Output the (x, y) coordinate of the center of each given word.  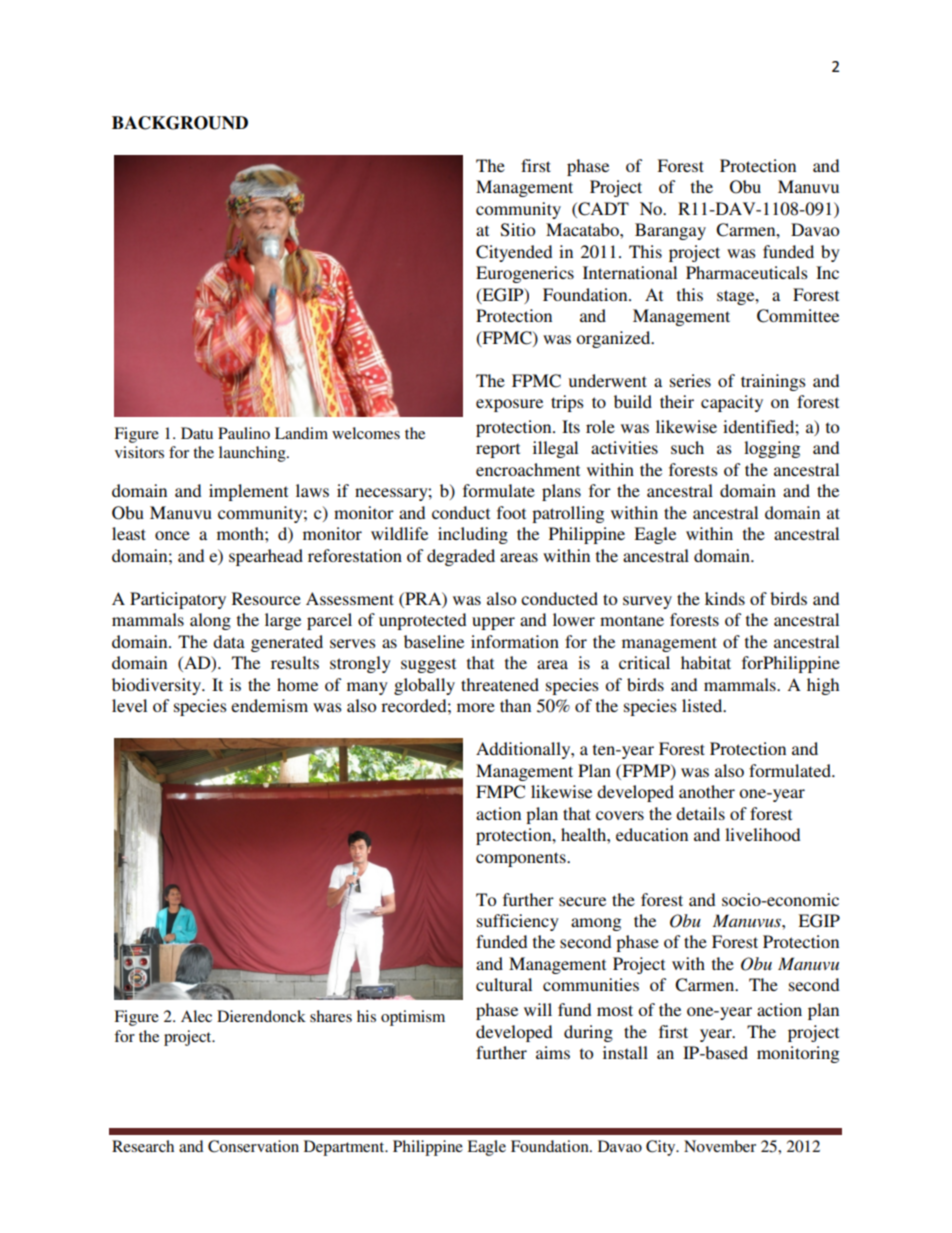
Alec (196, 1016)
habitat (706, 662)
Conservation (253, 1146)
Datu (197, 433)
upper (493, 623)
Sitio (518, 230)
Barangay (670, 231)
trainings (773, 382)
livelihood (762, 834)
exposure (509, 405)
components (522, 859)
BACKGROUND (180, 123)
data (229, 641)
